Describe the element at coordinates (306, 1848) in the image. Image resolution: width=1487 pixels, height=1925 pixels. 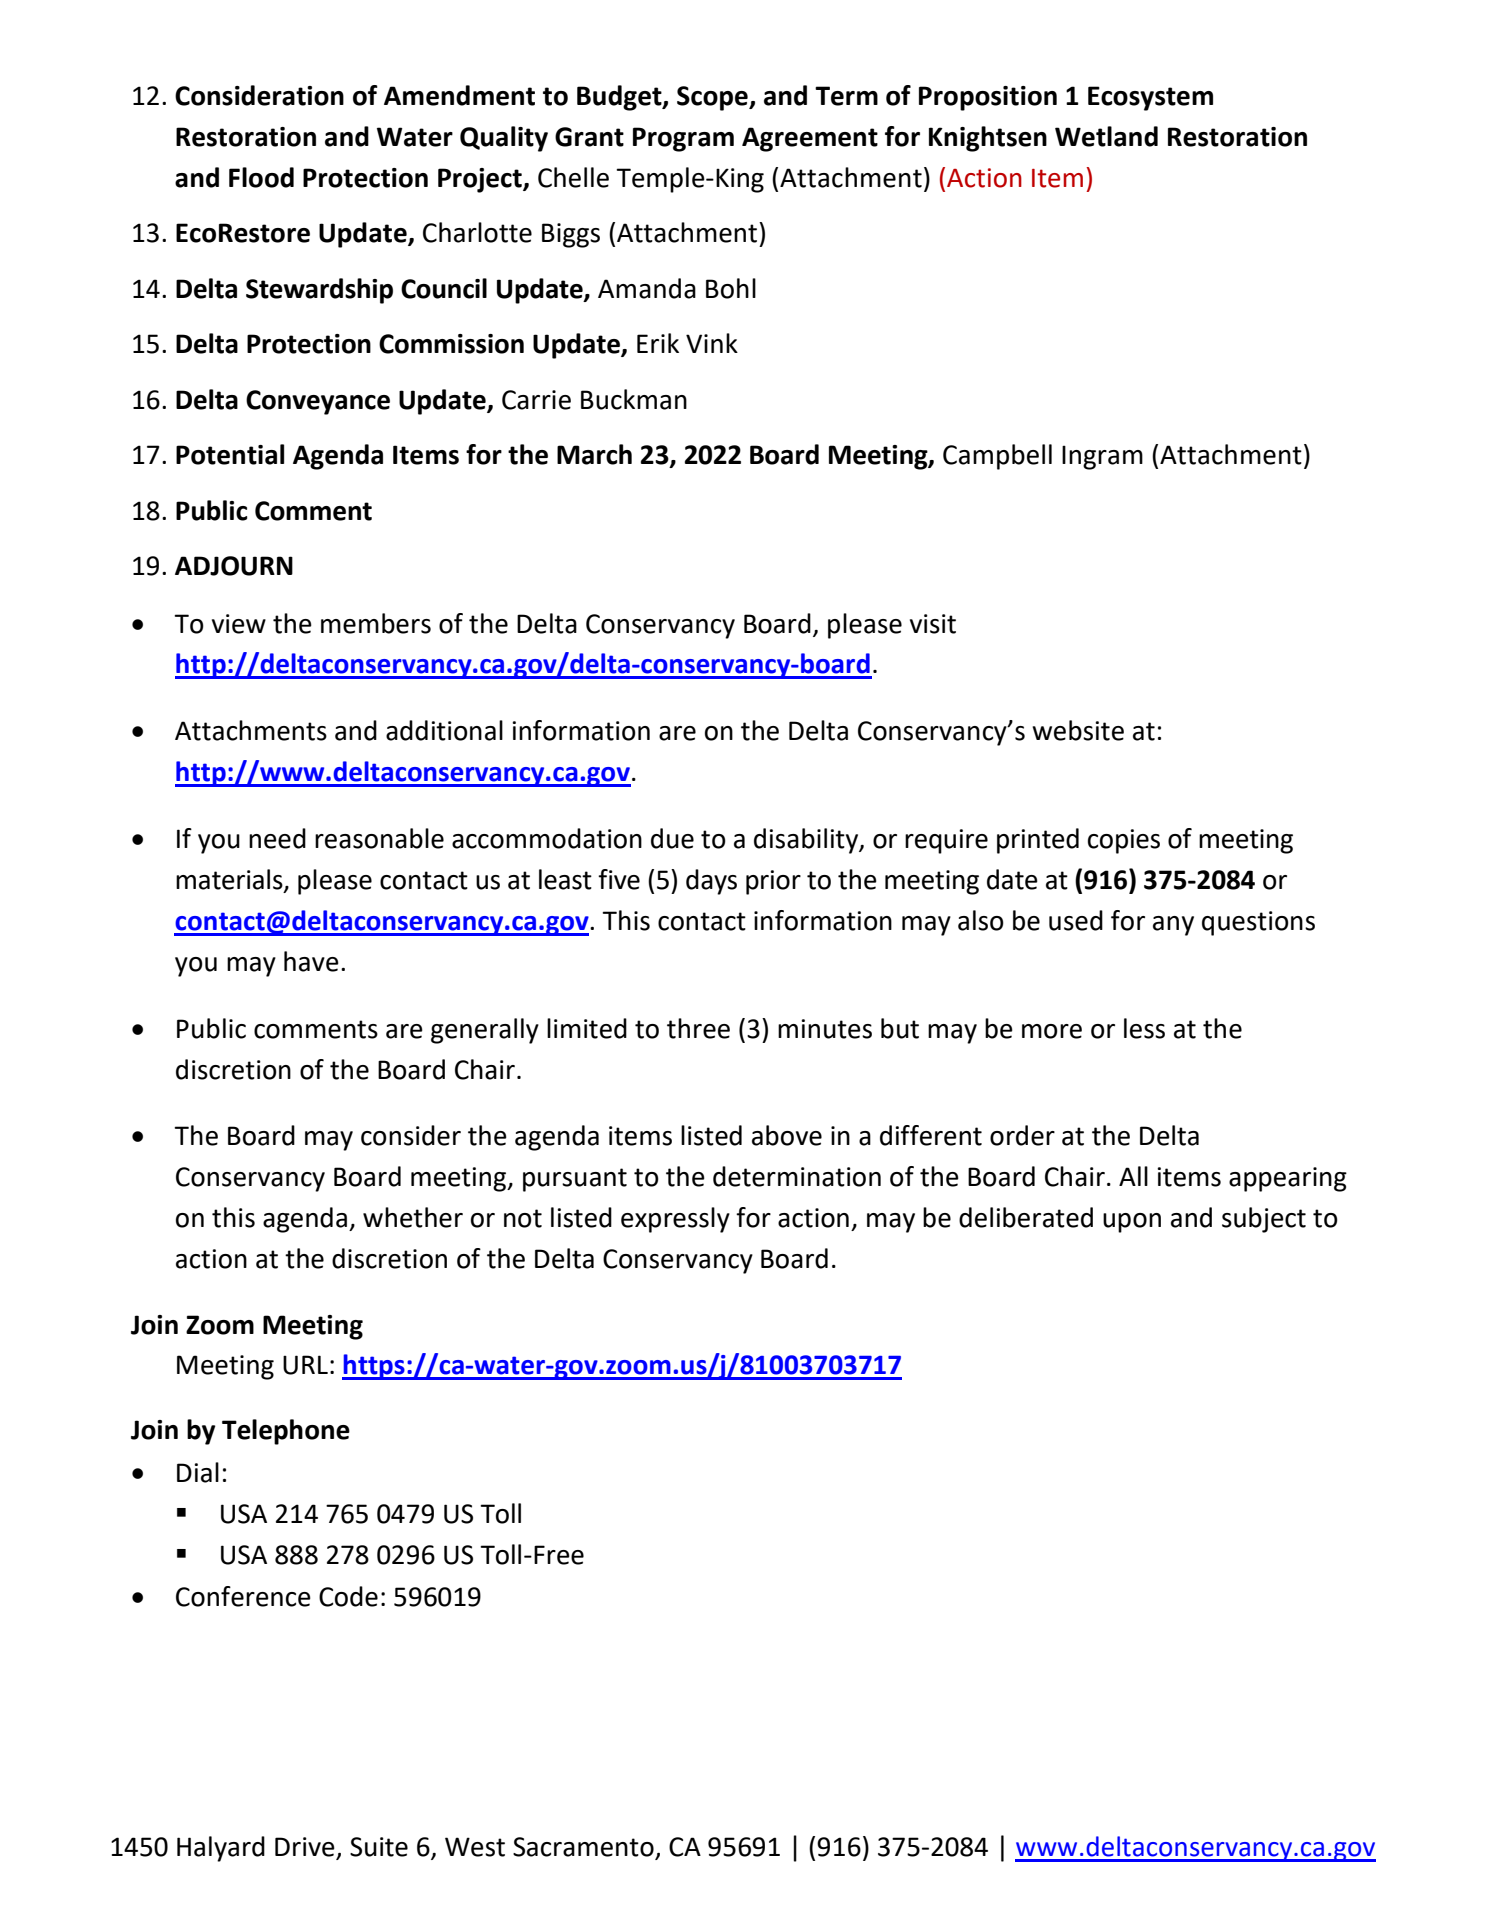
I see `Drive` at that location.
